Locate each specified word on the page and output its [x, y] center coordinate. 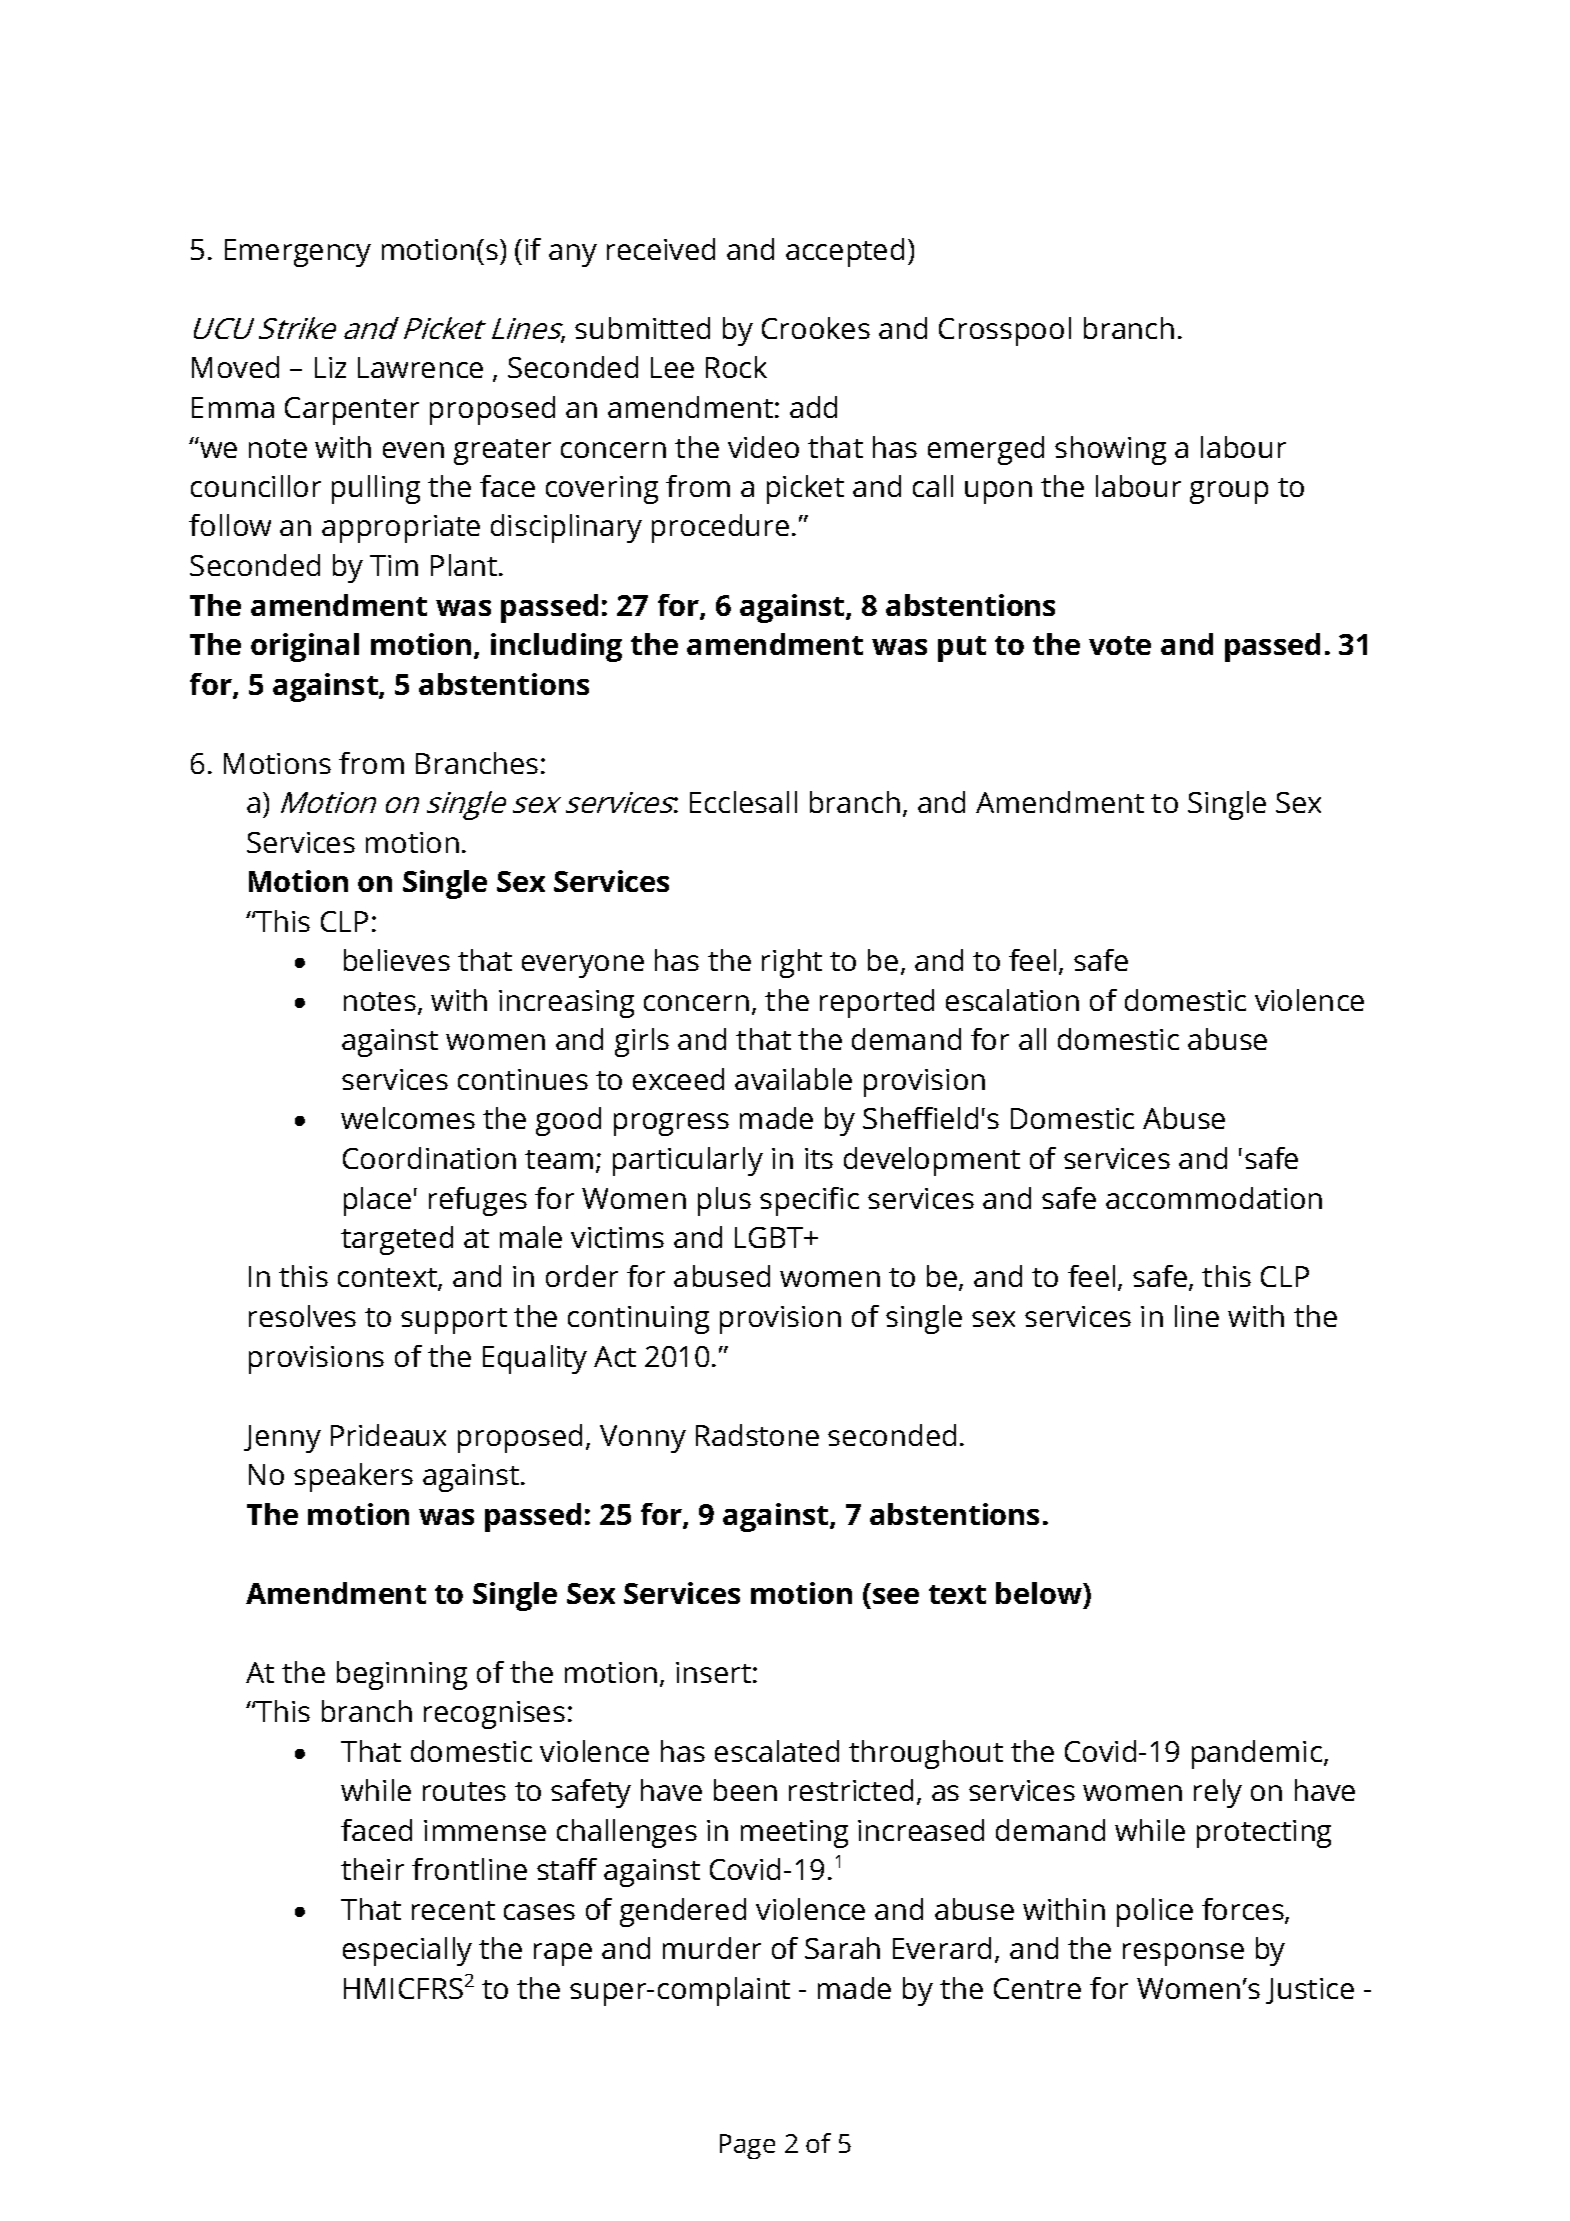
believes [397, 960]
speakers [353, 1477]
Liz [330, 367]
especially [407, 1951]
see [896, 1596]
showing [1110, 450]
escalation [1012, 1000]
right [792, 963]
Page [747, 2146]
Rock [736, 367]
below [1040, 1593]
